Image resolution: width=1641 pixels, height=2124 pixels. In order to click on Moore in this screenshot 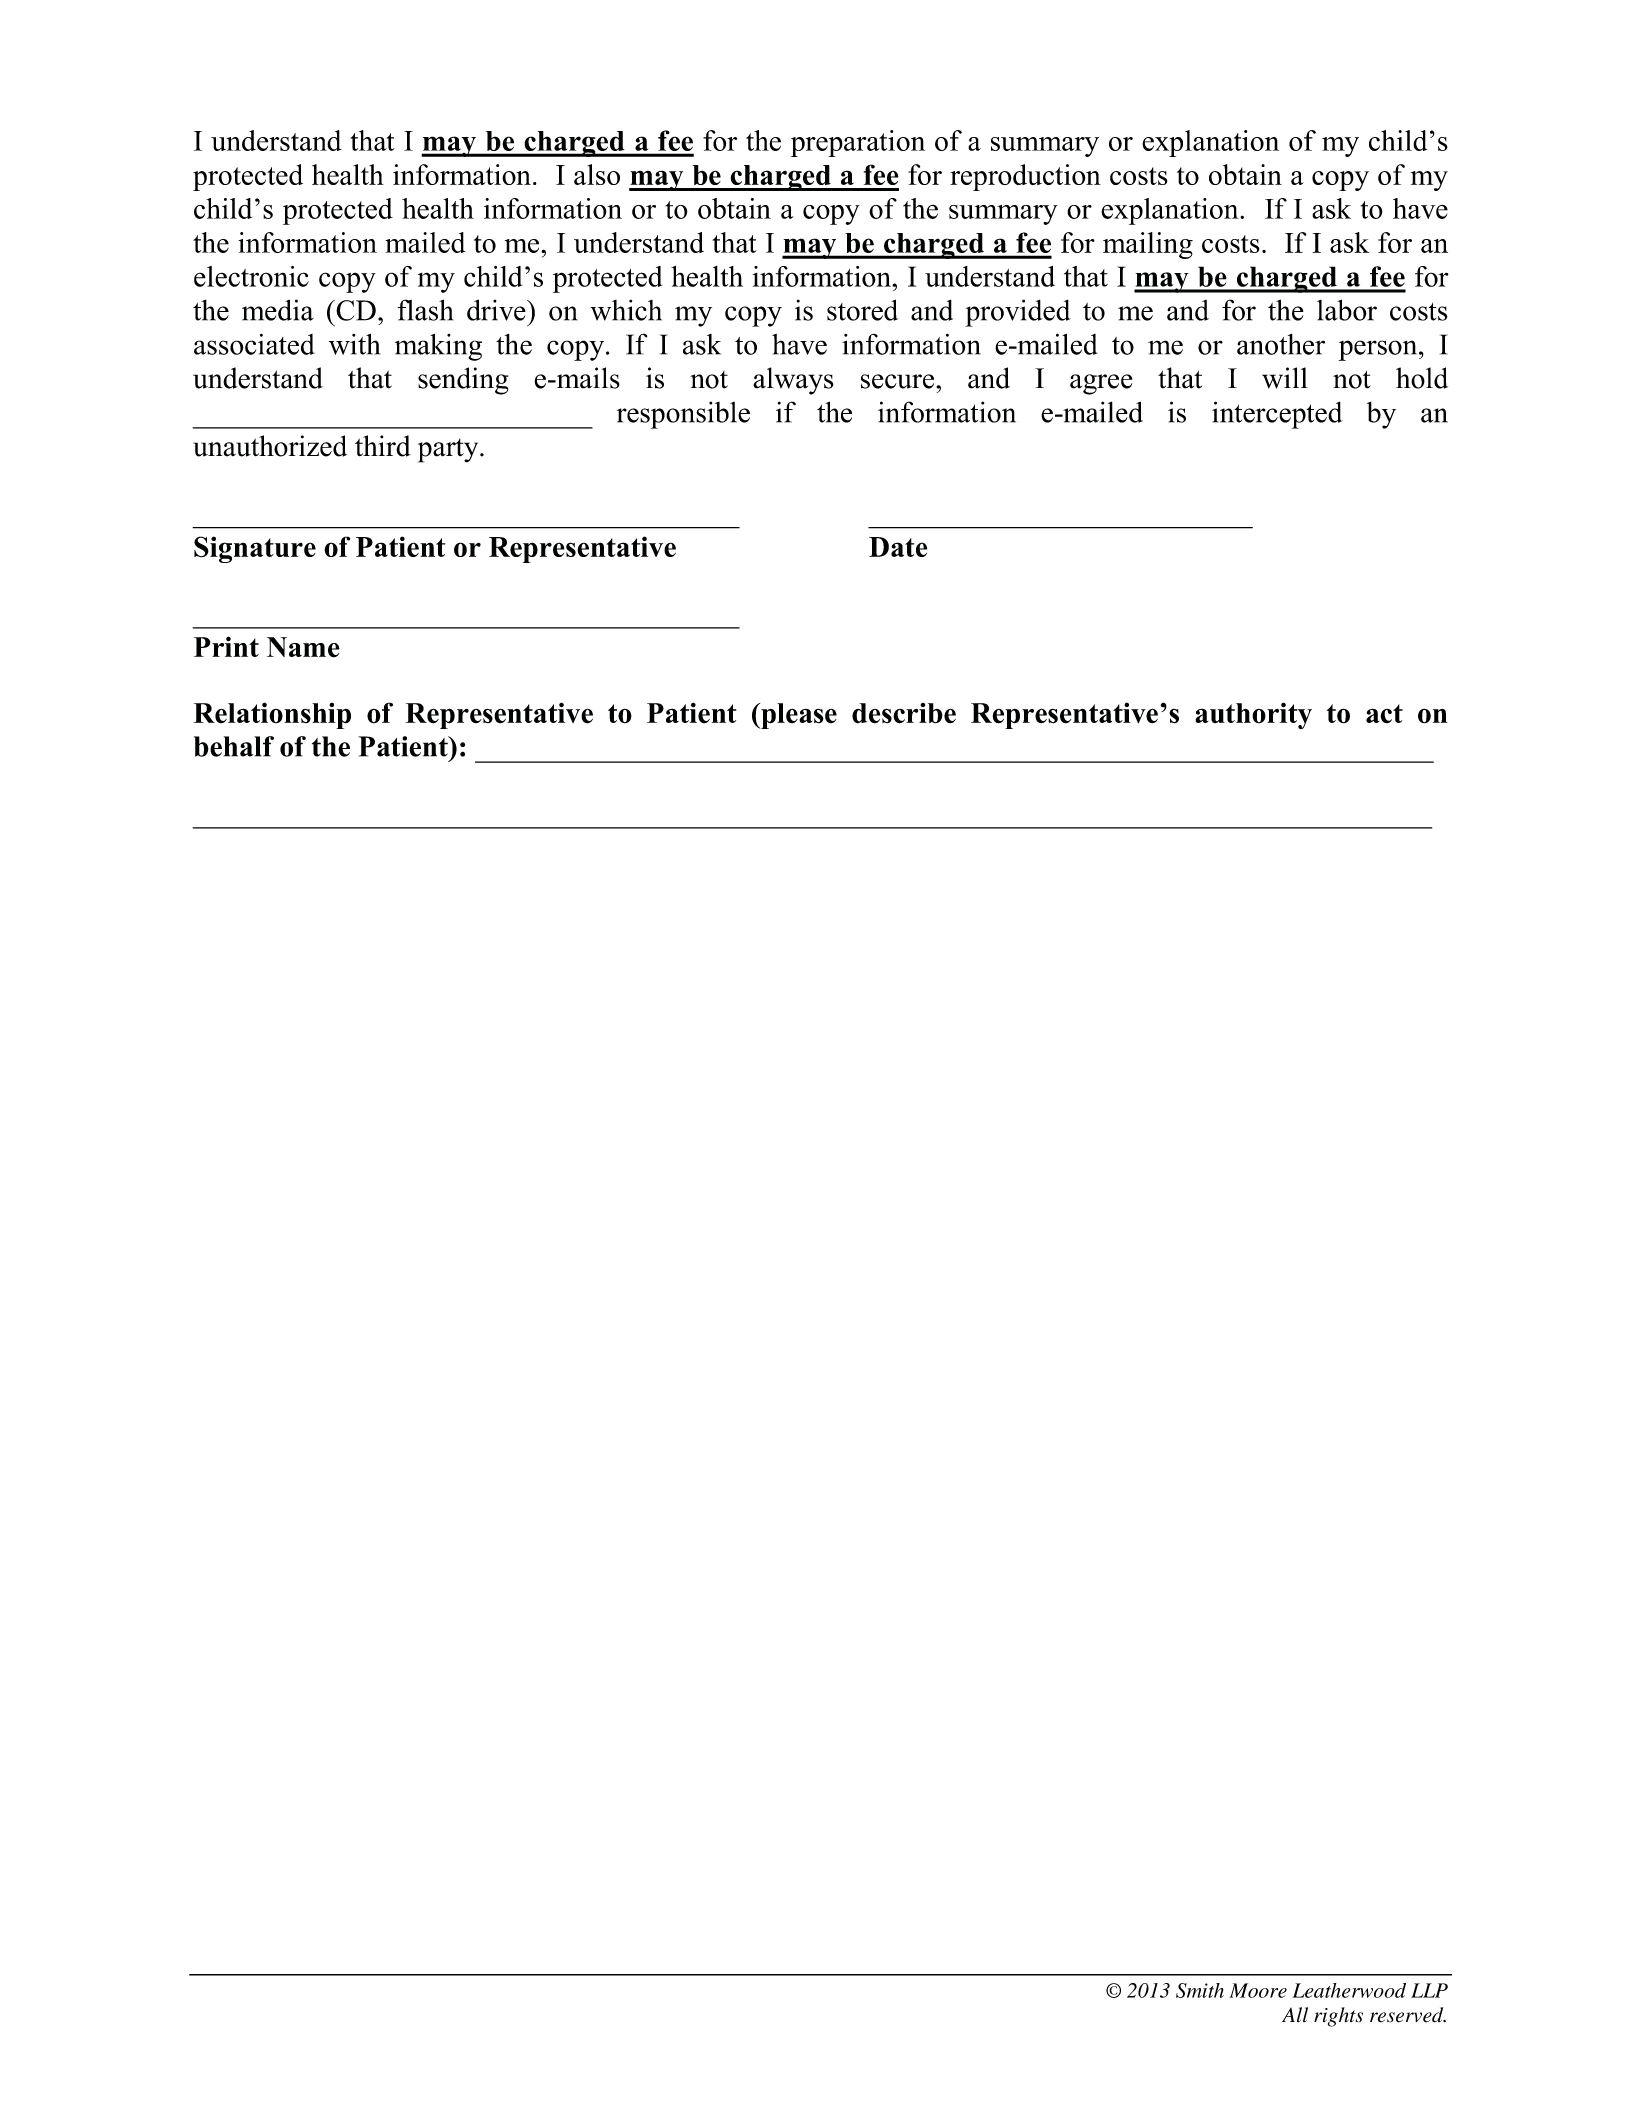, I will do `click(1258, 1990)`.
